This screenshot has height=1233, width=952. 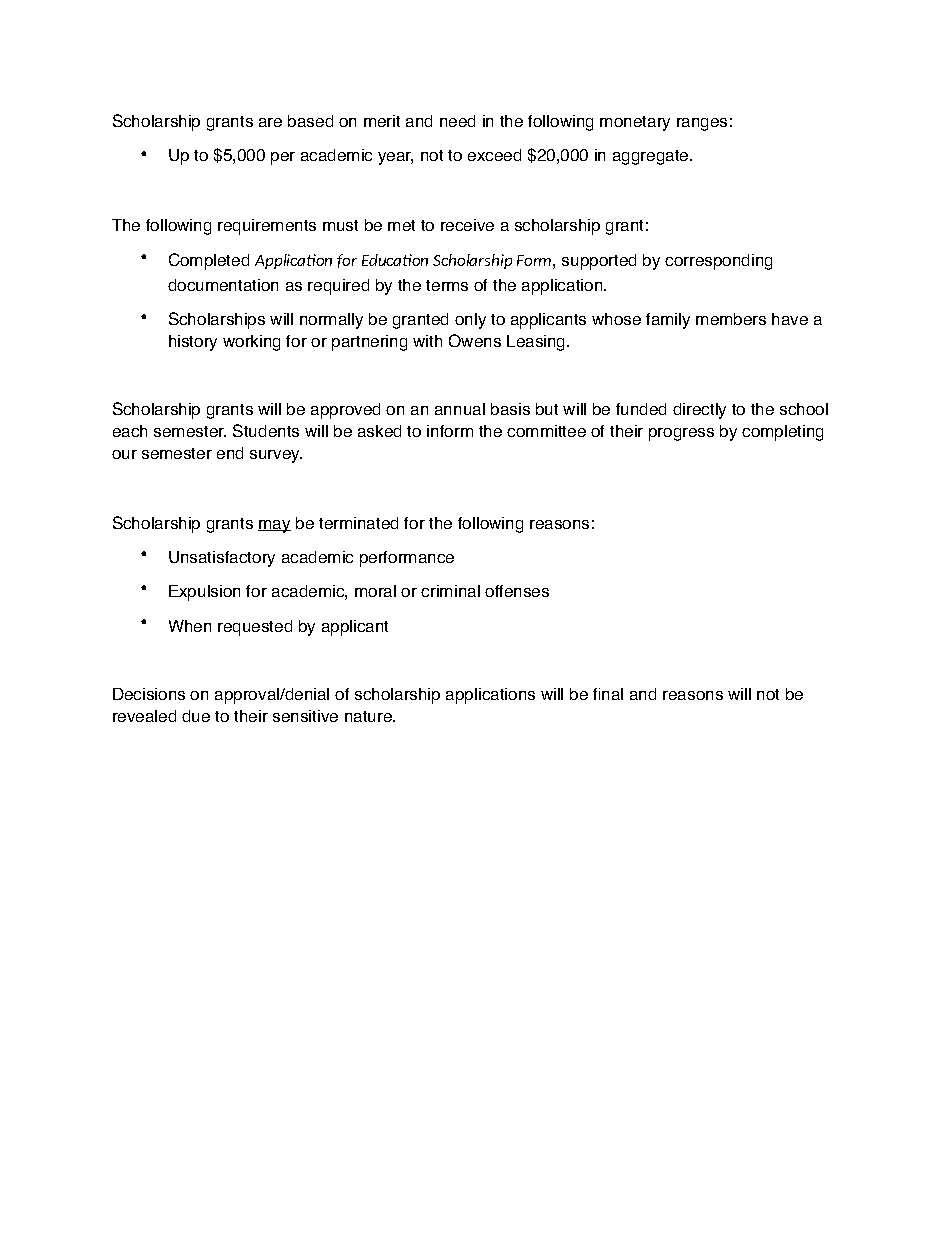 What do you see at coordinates (457, 121) in the screenshot?
I see `need` at bounding box center [457, 121].
